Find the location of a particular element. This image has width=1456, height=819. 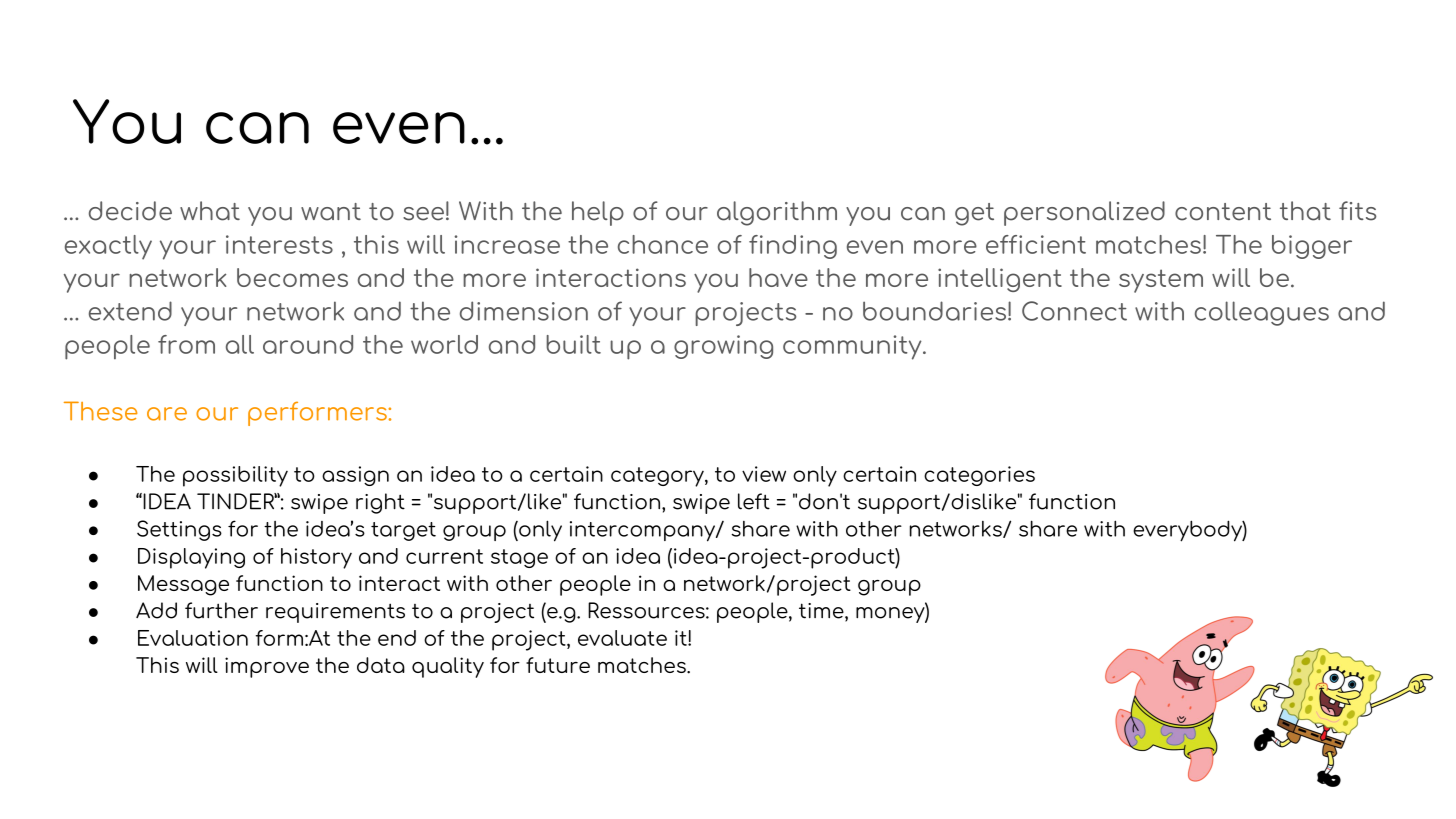

Settings is located at coordinates (179, 530).
